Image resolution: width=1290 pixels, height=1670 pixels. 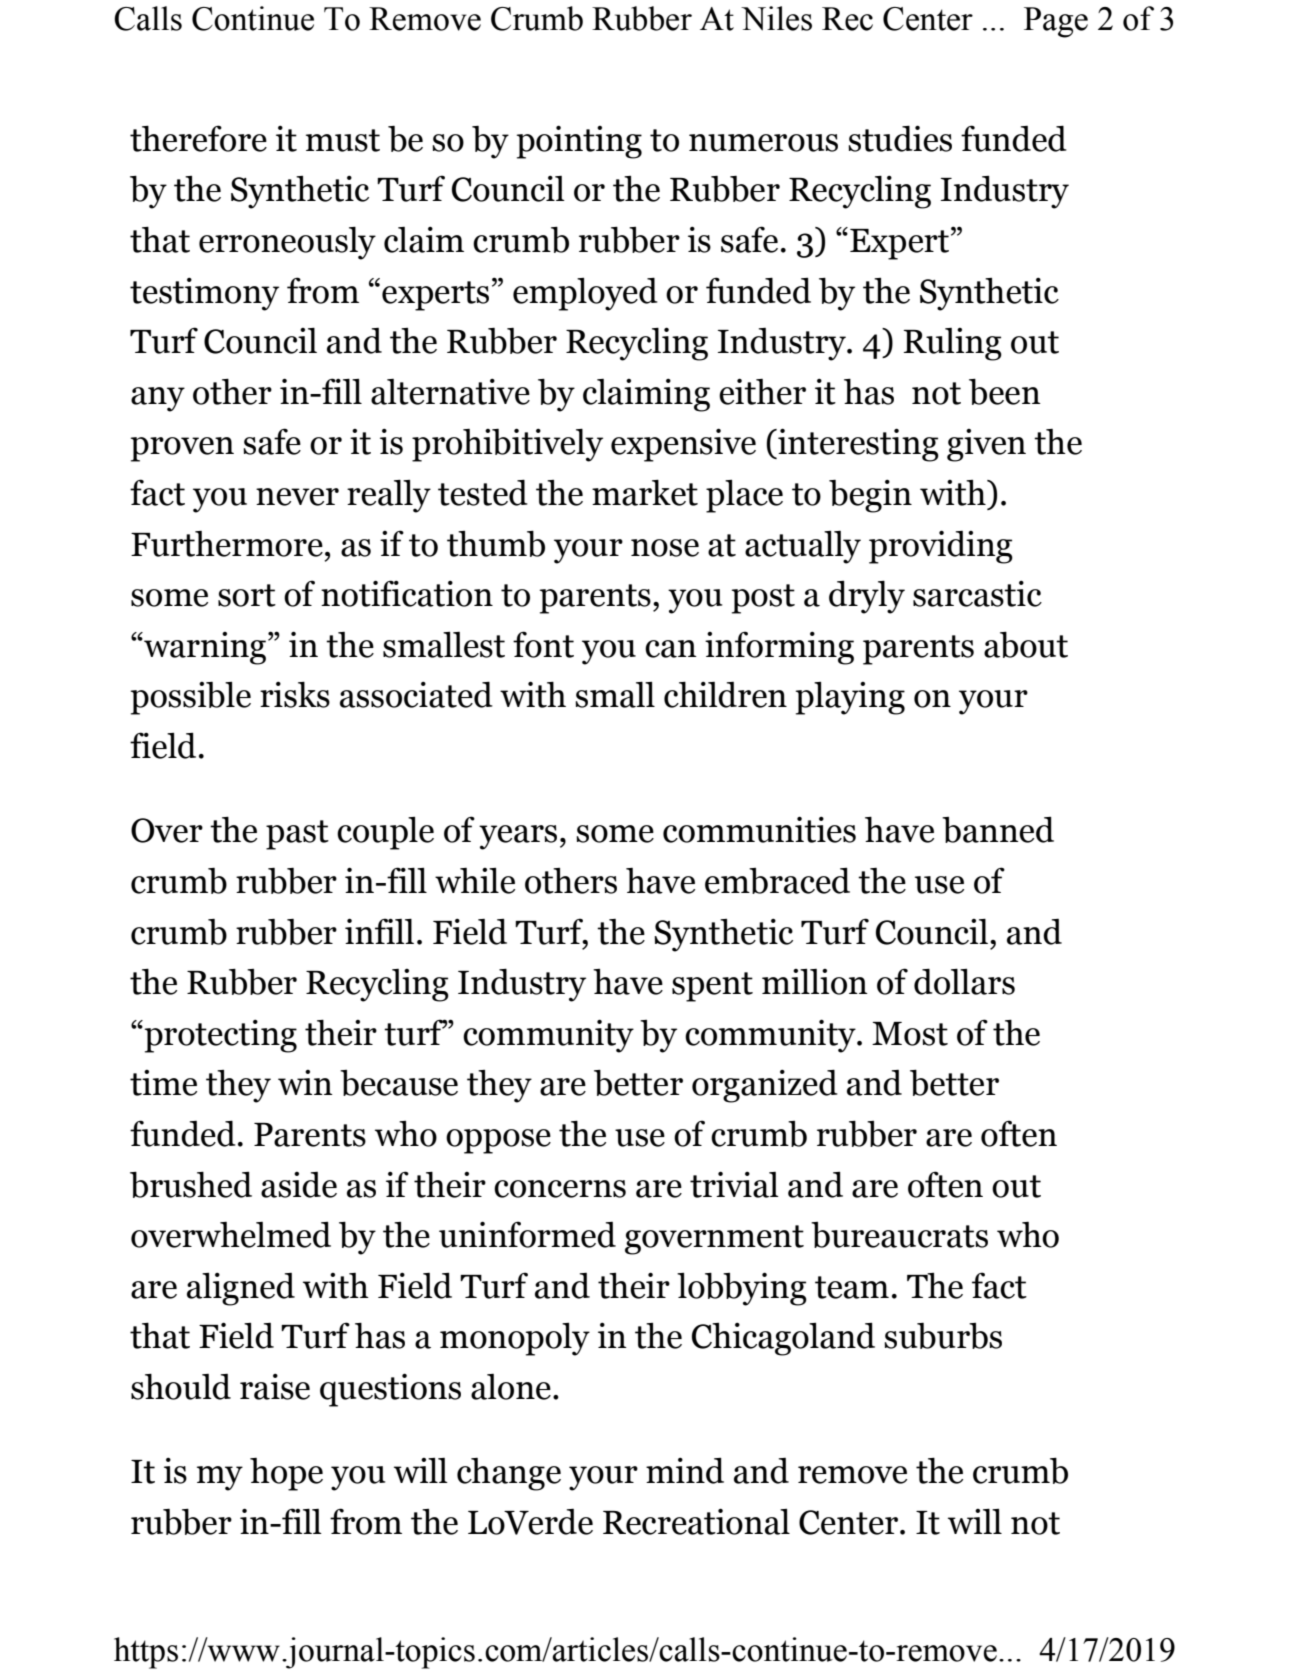 What do you see at coordinates (964, 981) in the document?
I see `dollars` at bounding box center [964, 981].
